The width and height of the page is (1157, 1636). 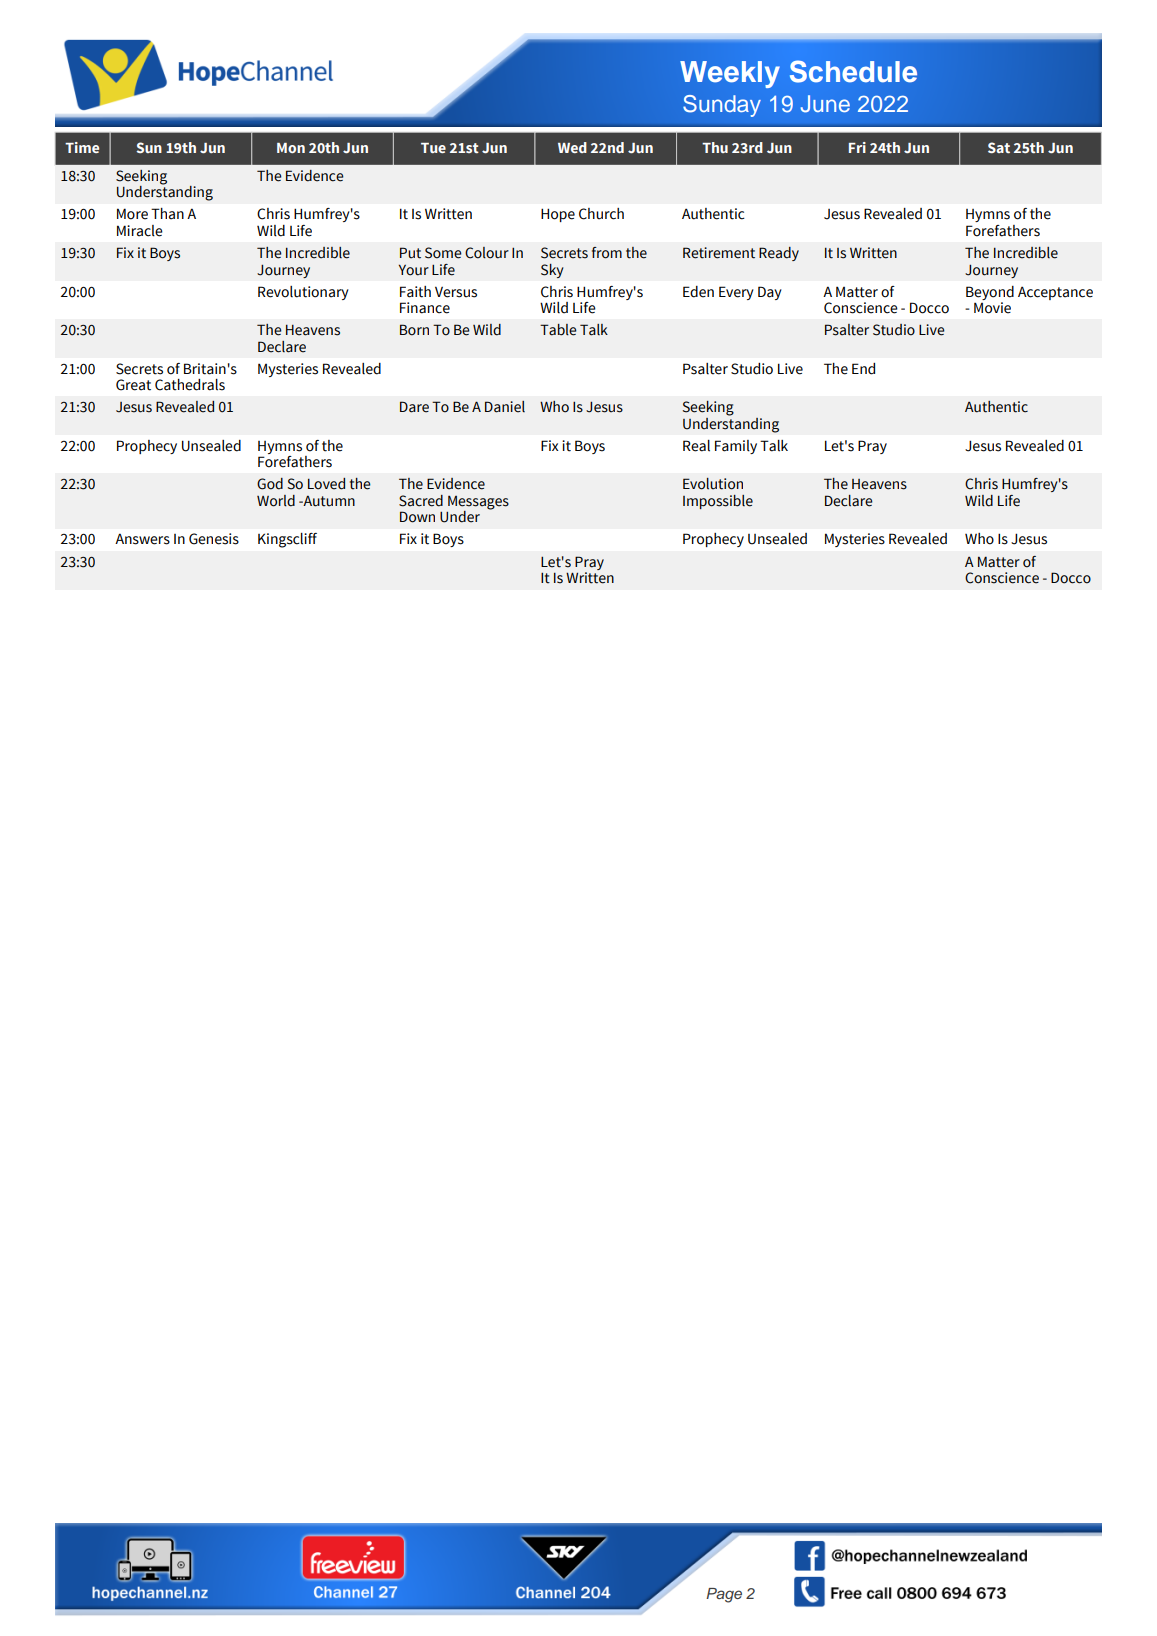 I want to click on Sat, so click(x=999, y=147).
